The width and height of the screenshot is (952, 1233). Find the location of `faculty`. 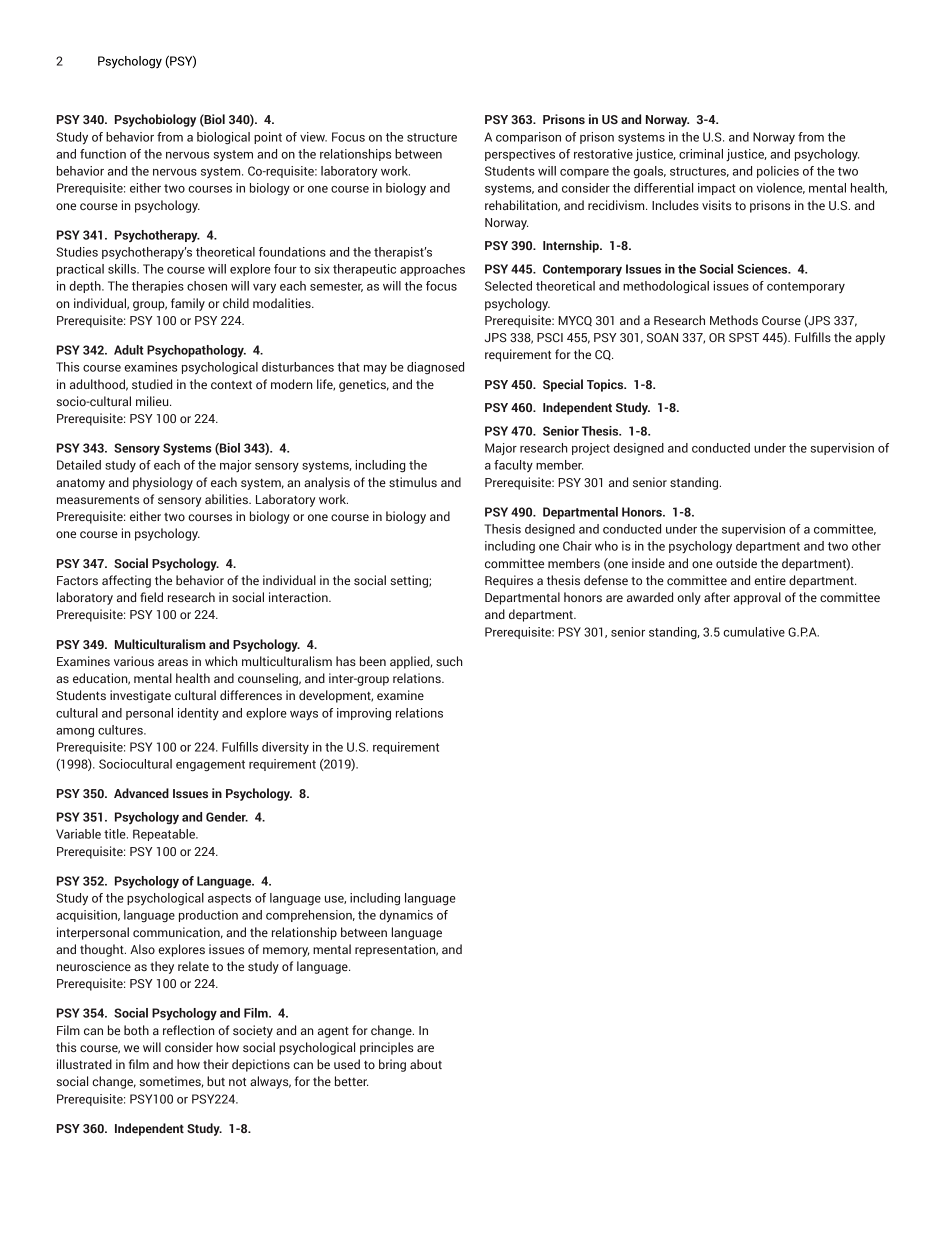

faculty is located at coordinates (513, 466).
